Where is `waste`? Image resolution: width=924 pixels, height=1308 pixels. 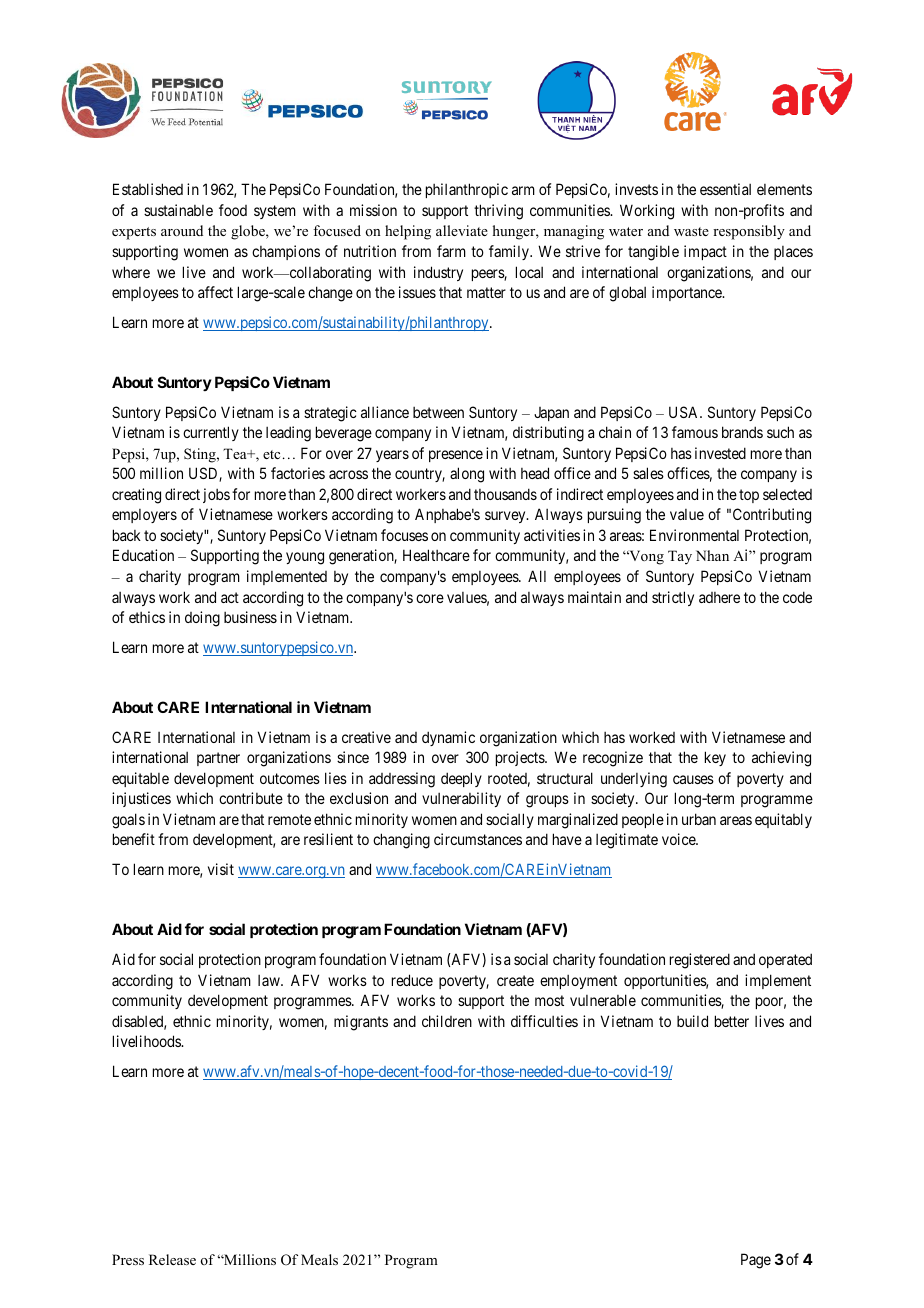
waste is located at coordinates (691, 231).
